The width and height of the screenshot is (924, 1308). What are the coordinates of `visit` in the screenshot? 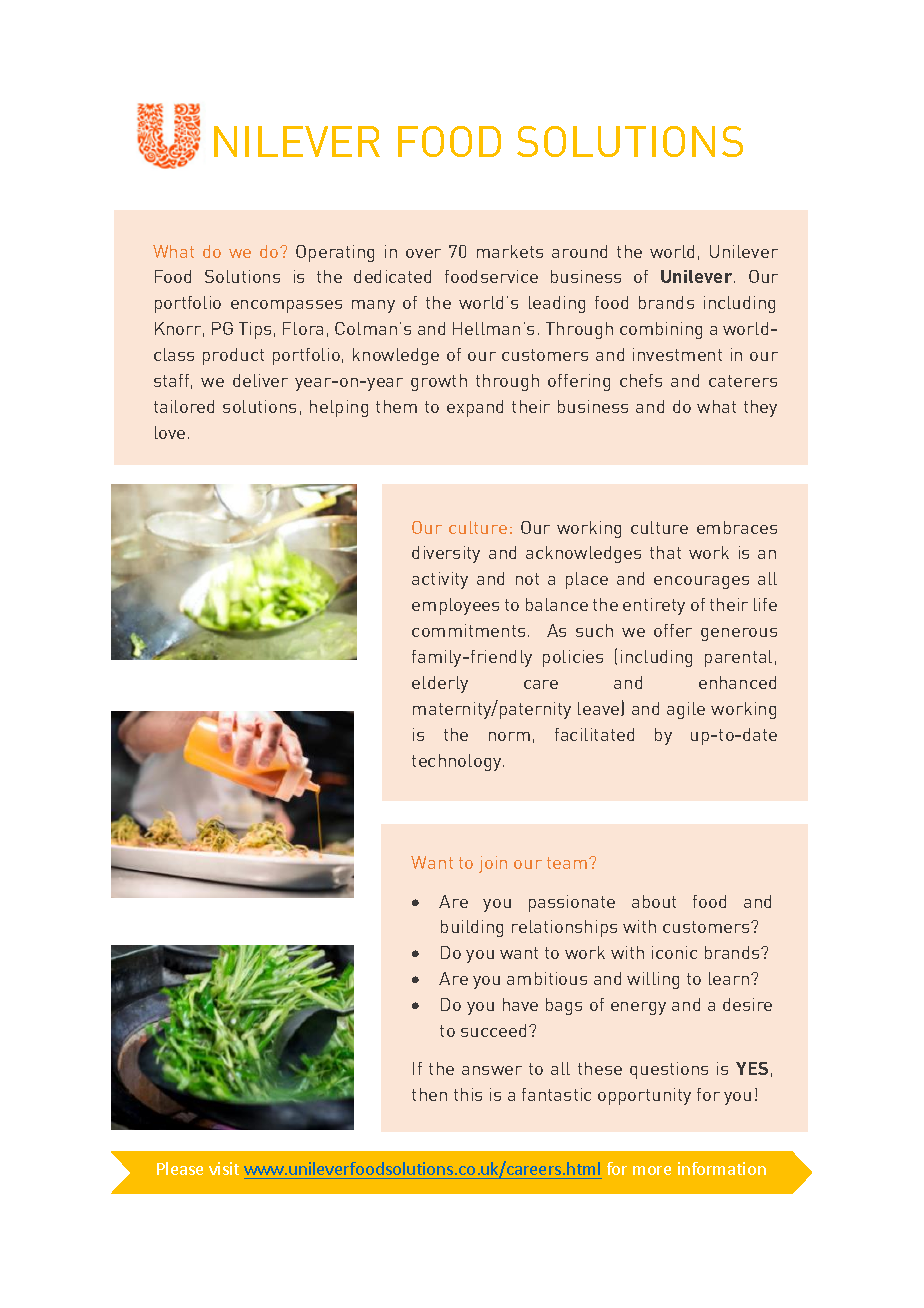 It's located at (224, 1168).
